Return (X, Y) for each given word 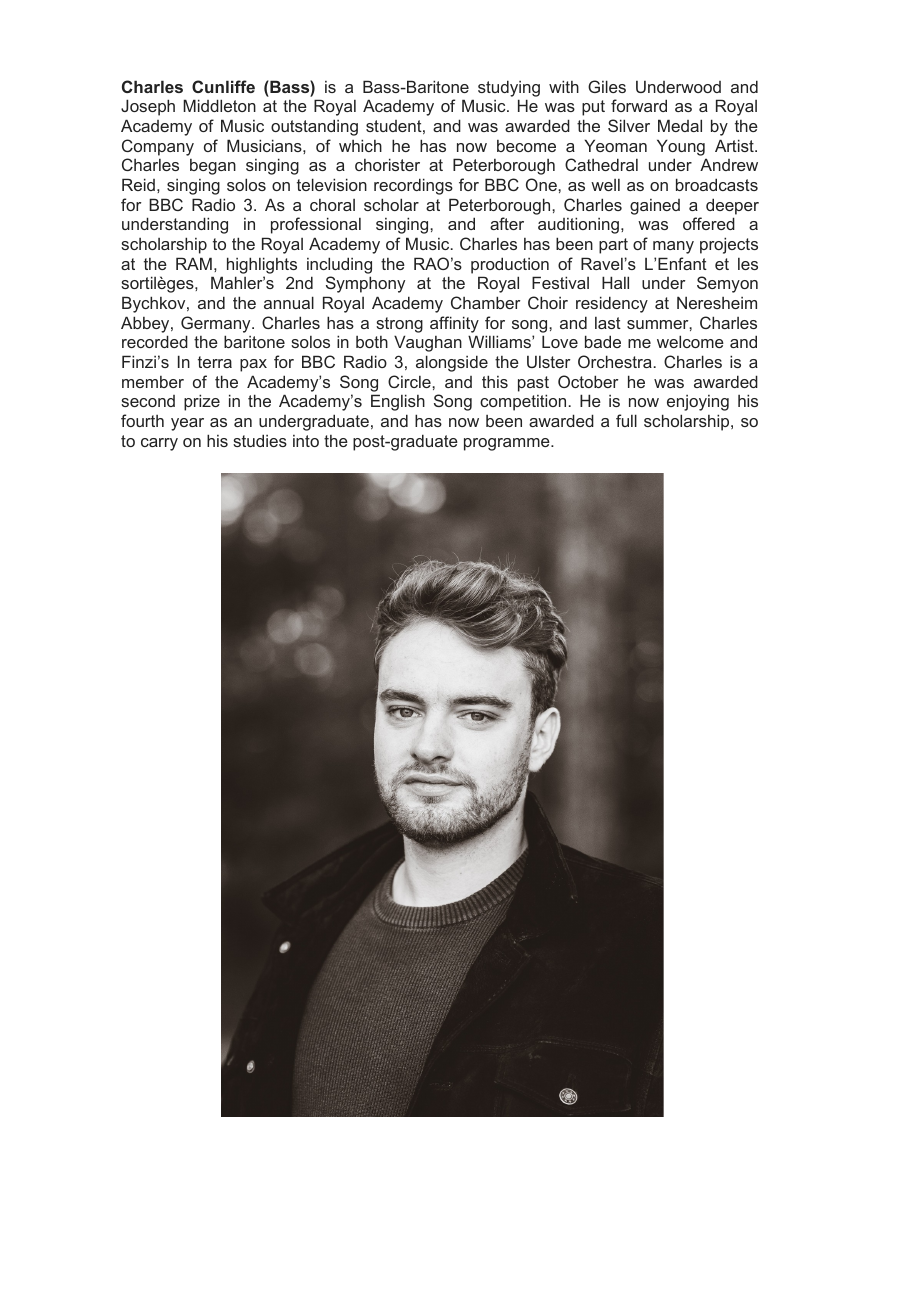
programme (508, 444)
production (510, 265)
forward (639, 105)
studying (509, 88)
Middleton (219, 105)
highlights (262, 265)
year (187, 424)
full (626, 420)
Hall (615, 282)
